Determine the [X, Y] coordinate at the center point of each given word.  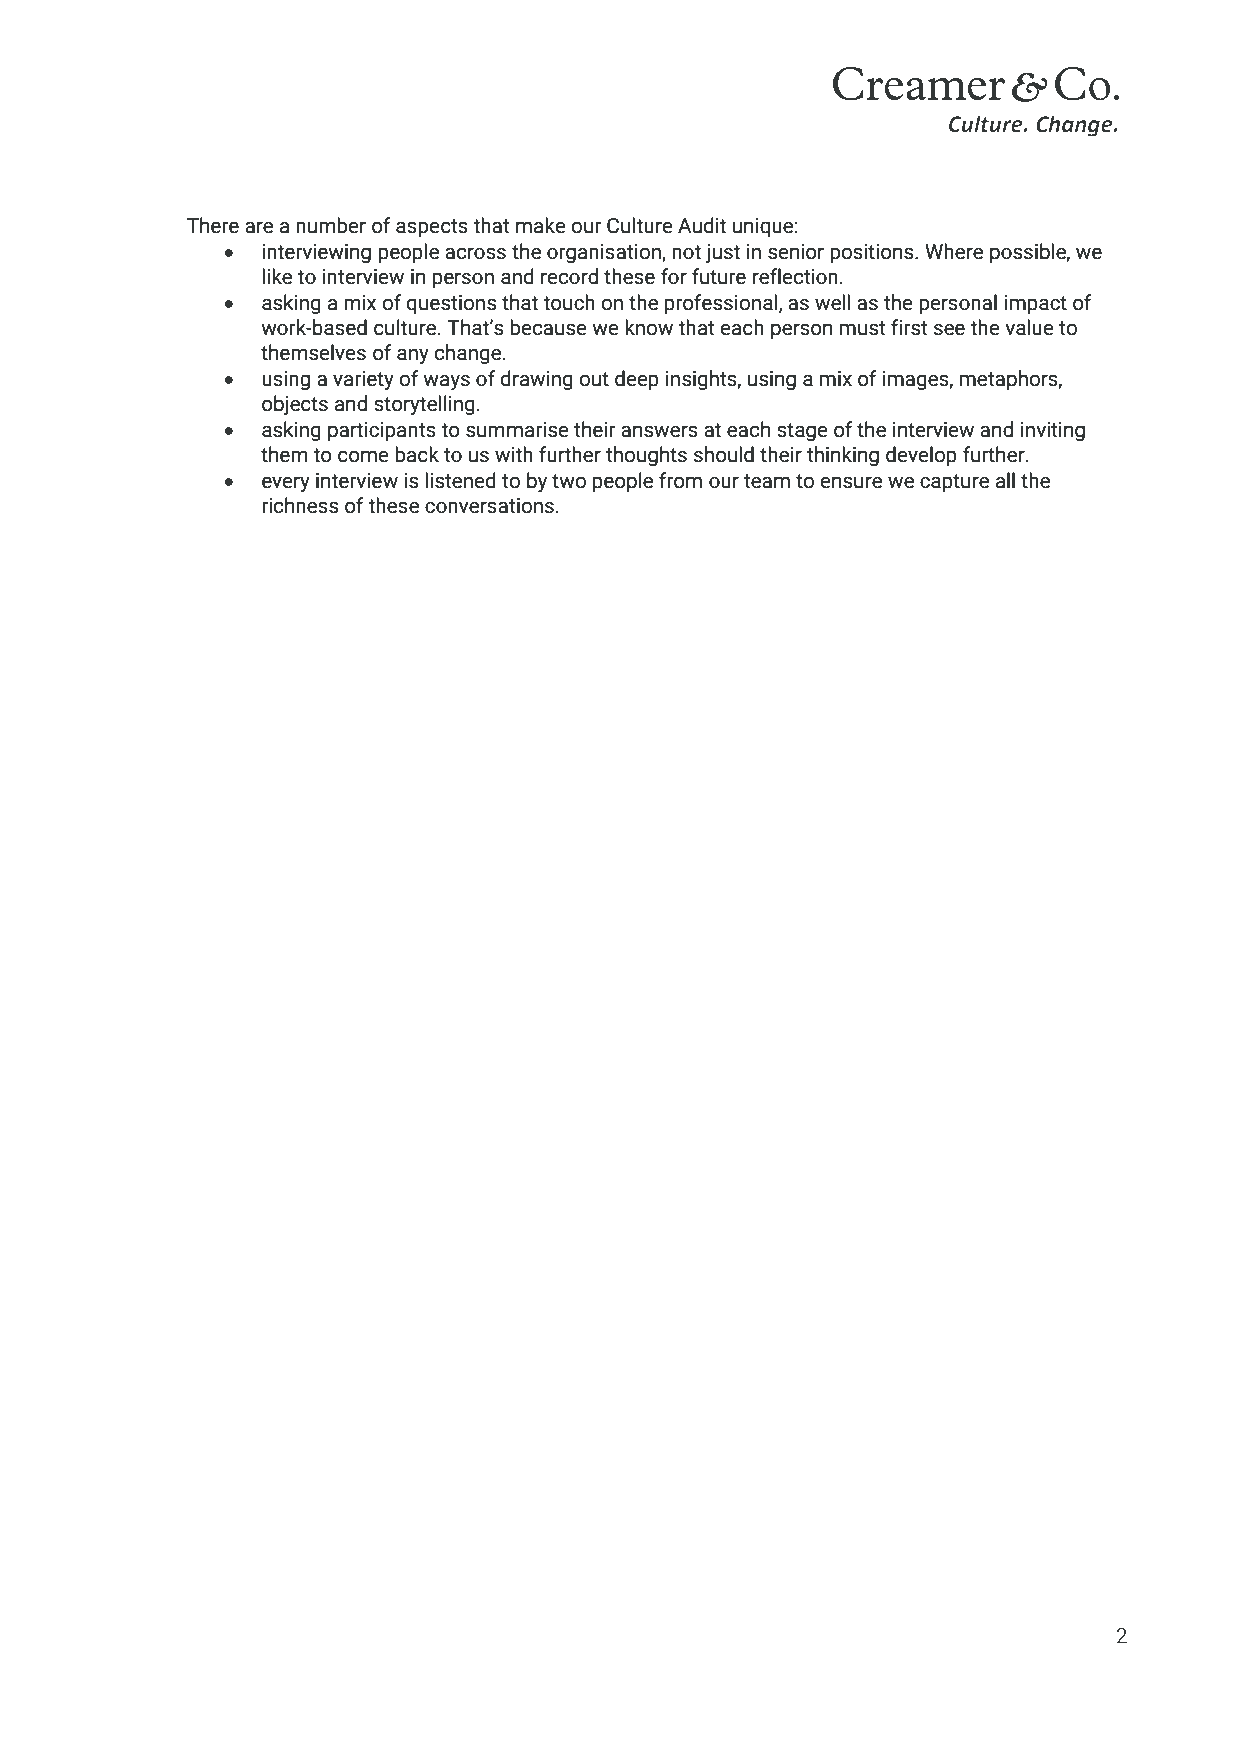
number [331, 225]
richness [300, 505]
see [949, 329]
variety [363, 380]
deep [637, 380]
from [680, 480]
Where [954, 251]
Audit [702, 225]
